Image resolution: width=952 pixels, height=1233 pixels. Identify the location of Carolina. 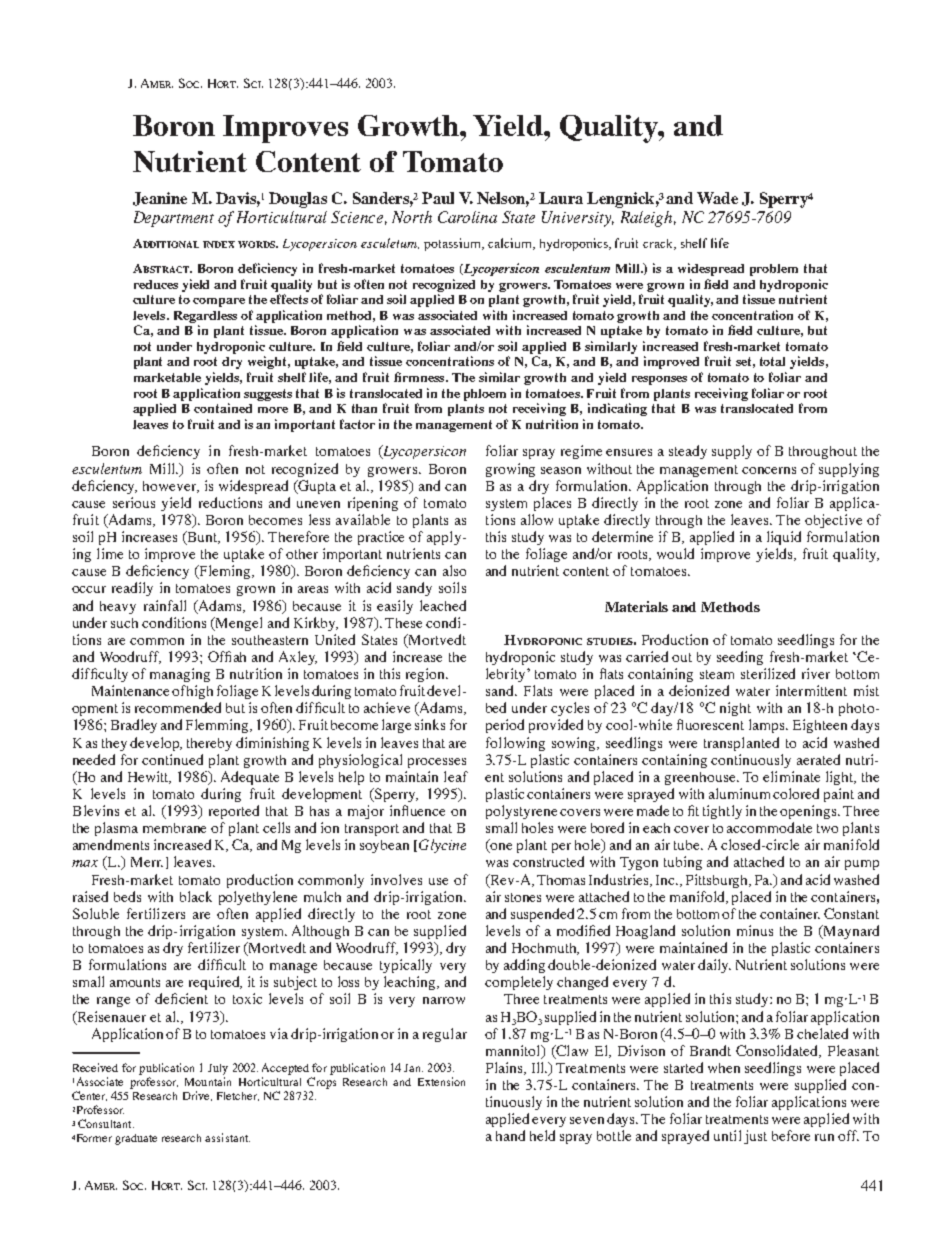
(467, 217).
